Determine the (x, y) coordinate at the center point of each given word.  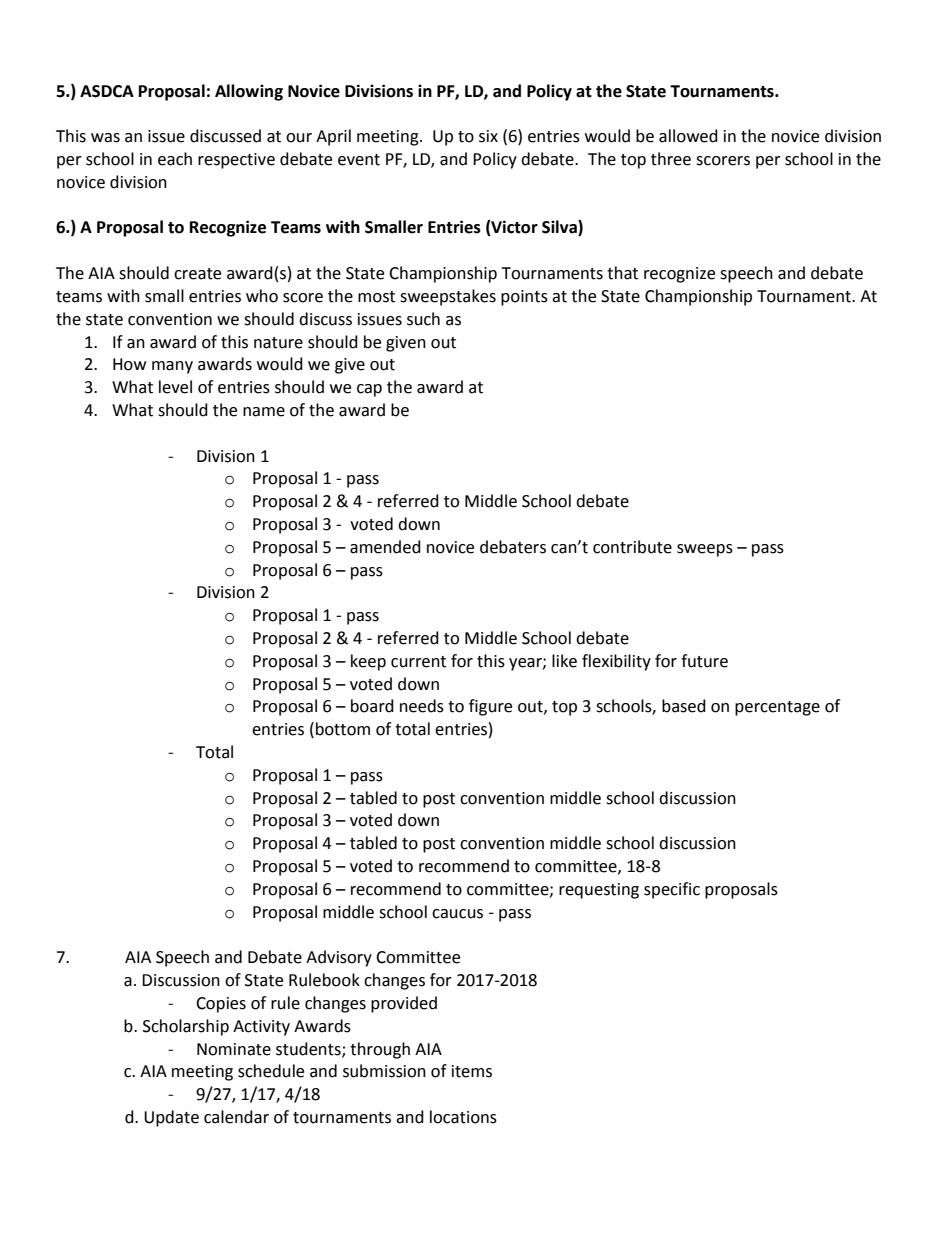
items (472, 1071)
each (175, 159)
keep (368, 662)
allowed (688, 136)
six (488, 136)
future (704, 661)
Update (171, 1118)
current (418, 662)
